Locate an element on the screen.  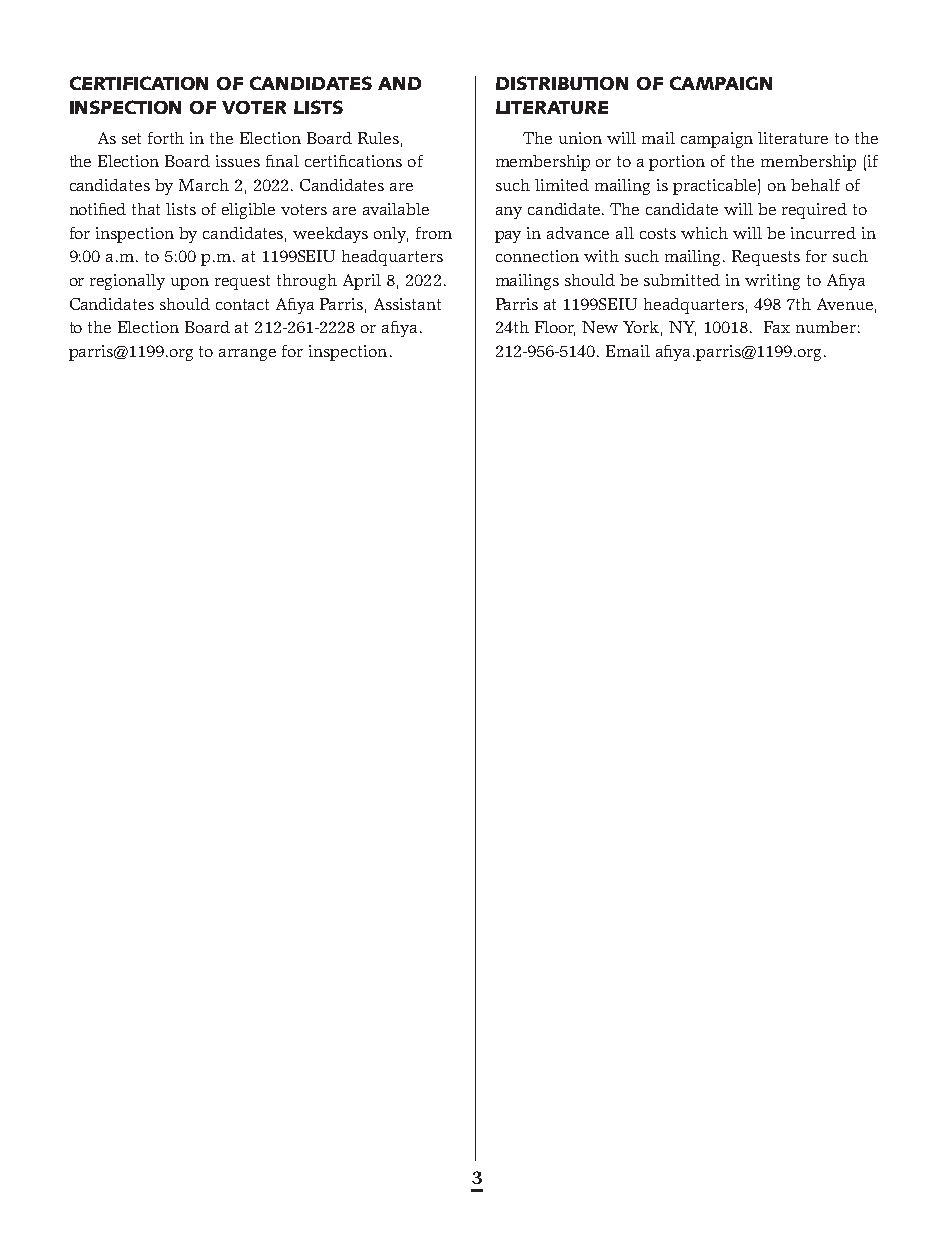
that is located at coordinates (146, 209).
